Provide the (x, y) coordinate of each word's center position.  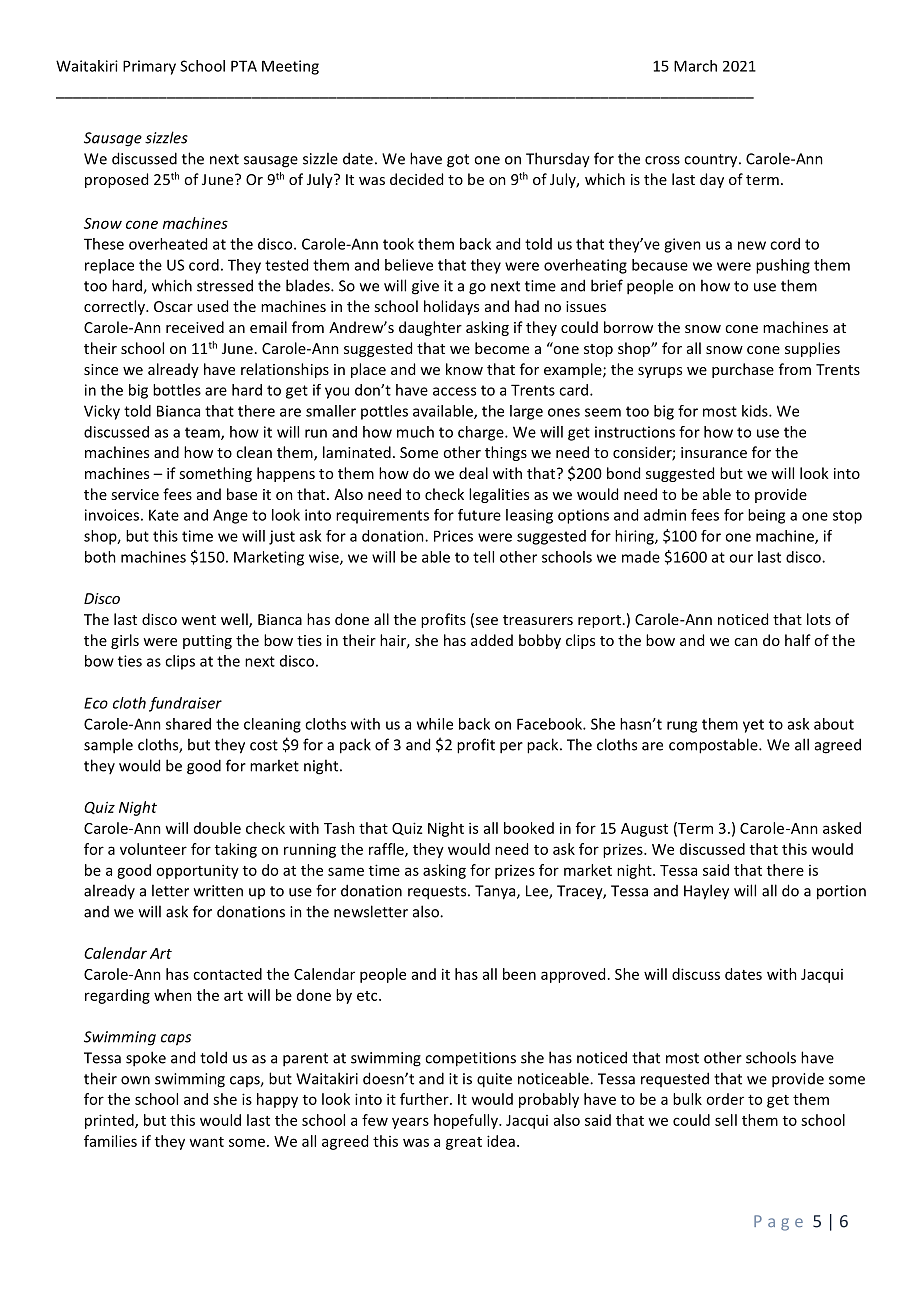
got (458, 161)
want (206, 1142)
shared (188, 724)
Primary (149, 67)
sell (726, 1120)
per (511, 748)
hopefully (467, 1121)
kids (756, 411)
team (203, 433)
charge (482, 433)
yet (753, 726)
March (695, 66)
